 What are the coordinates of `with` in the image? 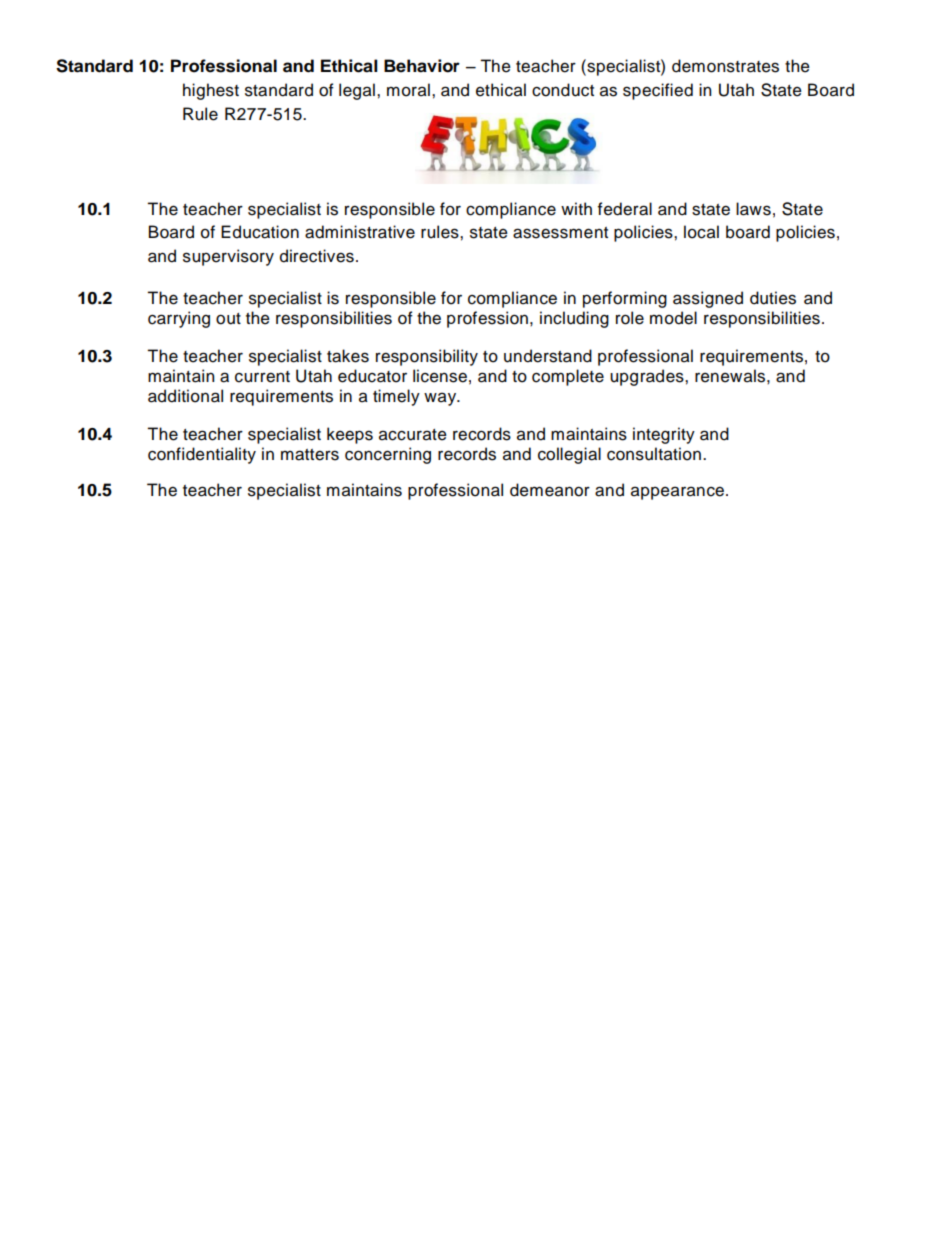 It's located at (576, 208).
